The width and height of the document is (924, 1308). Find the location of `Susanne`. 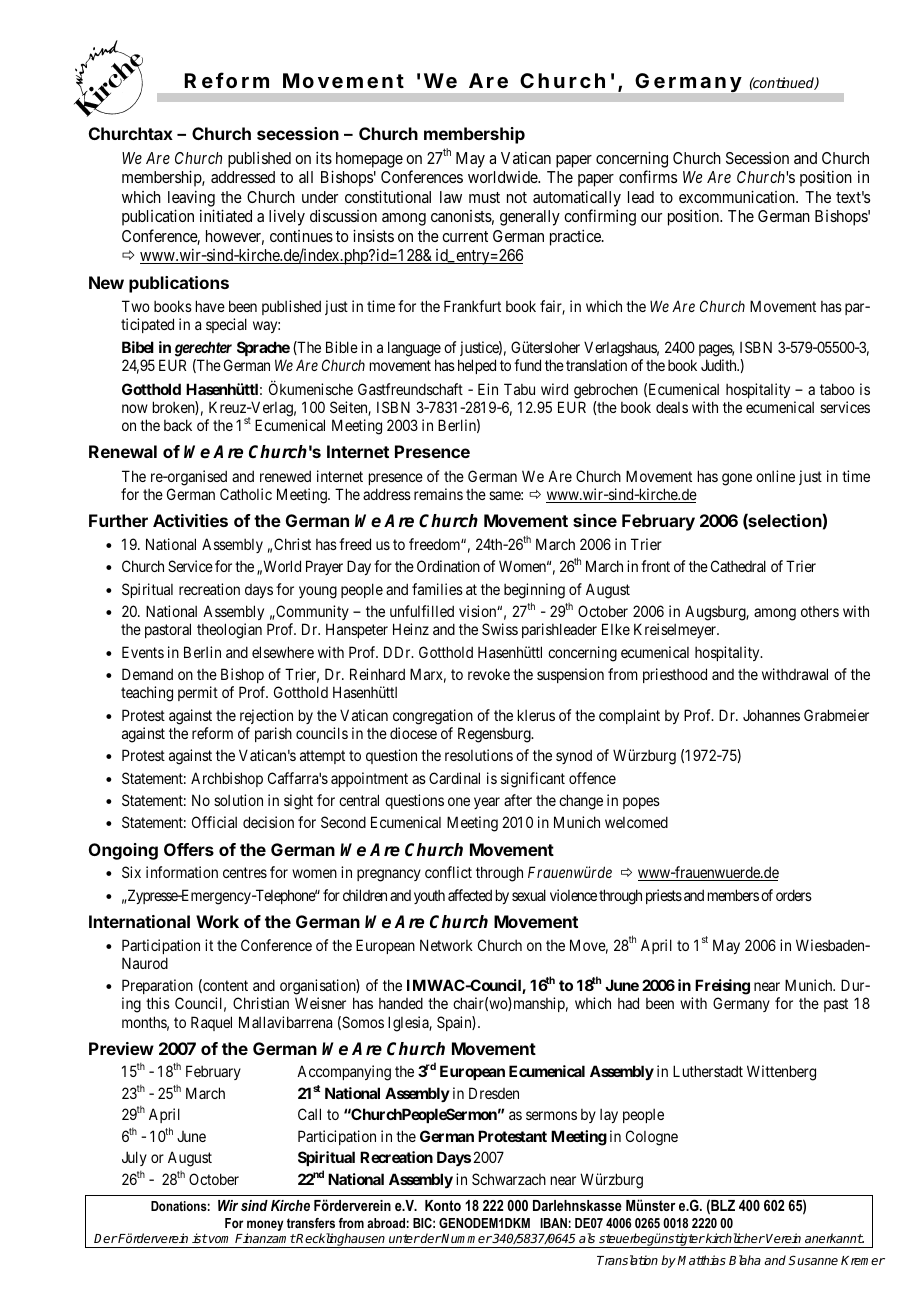

Susanne is located at coordinates (813, 1260).
